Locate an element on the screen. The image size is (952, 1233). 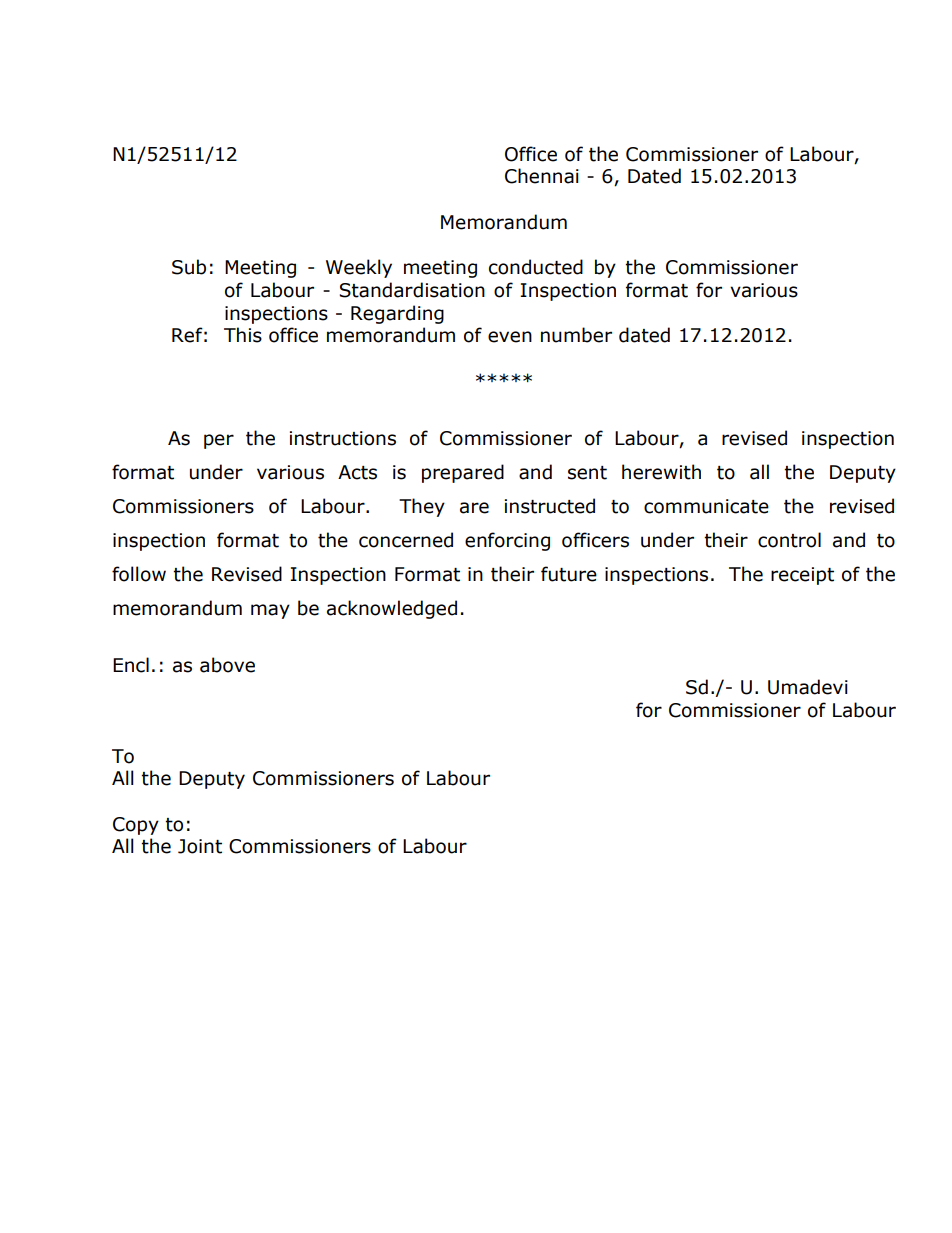
Joint is located at coordinates (200, 846).
